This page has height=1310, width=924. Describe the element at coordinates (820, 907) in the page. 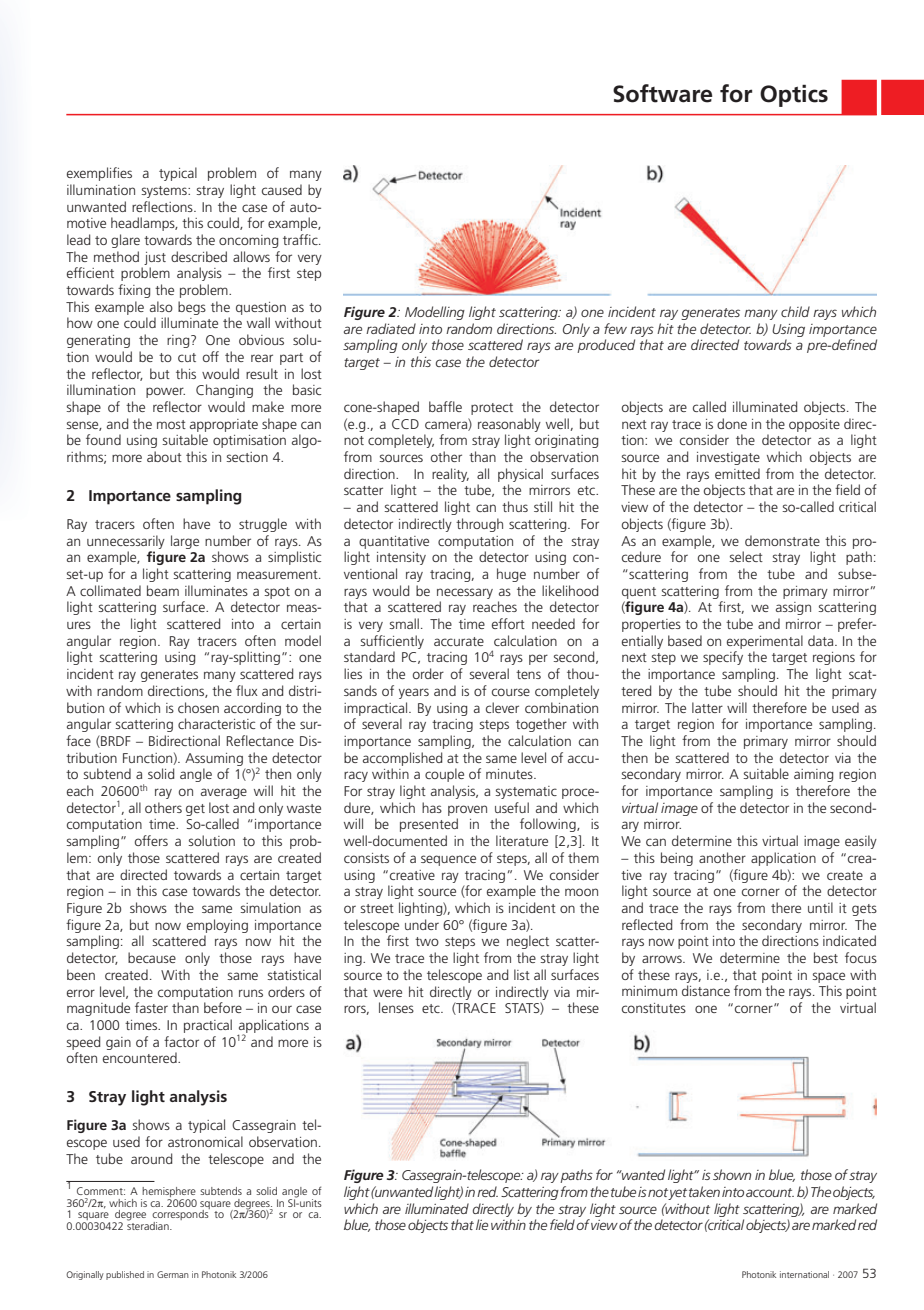

I see `until` at that location.
